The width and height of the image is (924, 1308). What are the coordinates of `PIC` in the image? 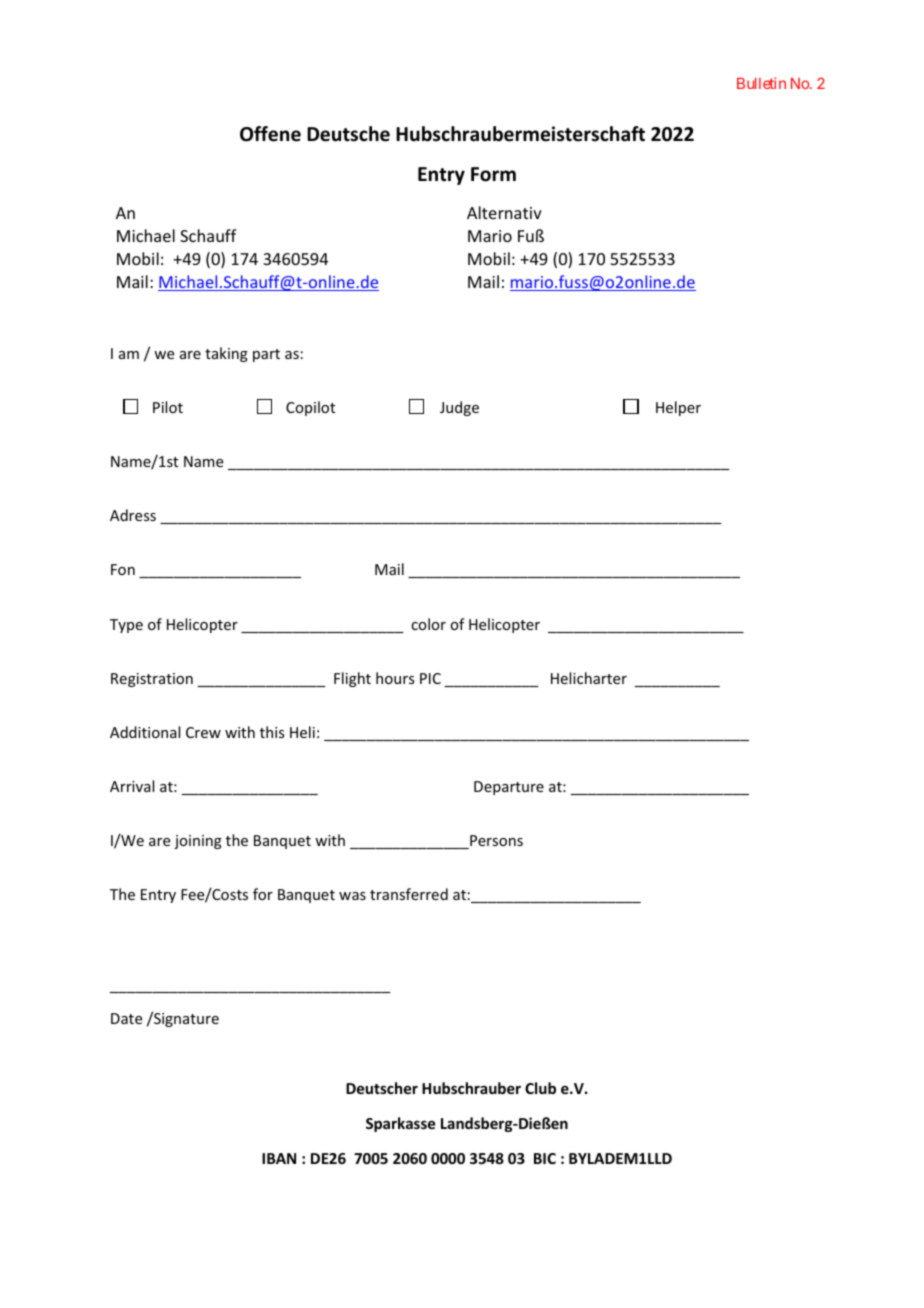 It's located at (430, 678).
